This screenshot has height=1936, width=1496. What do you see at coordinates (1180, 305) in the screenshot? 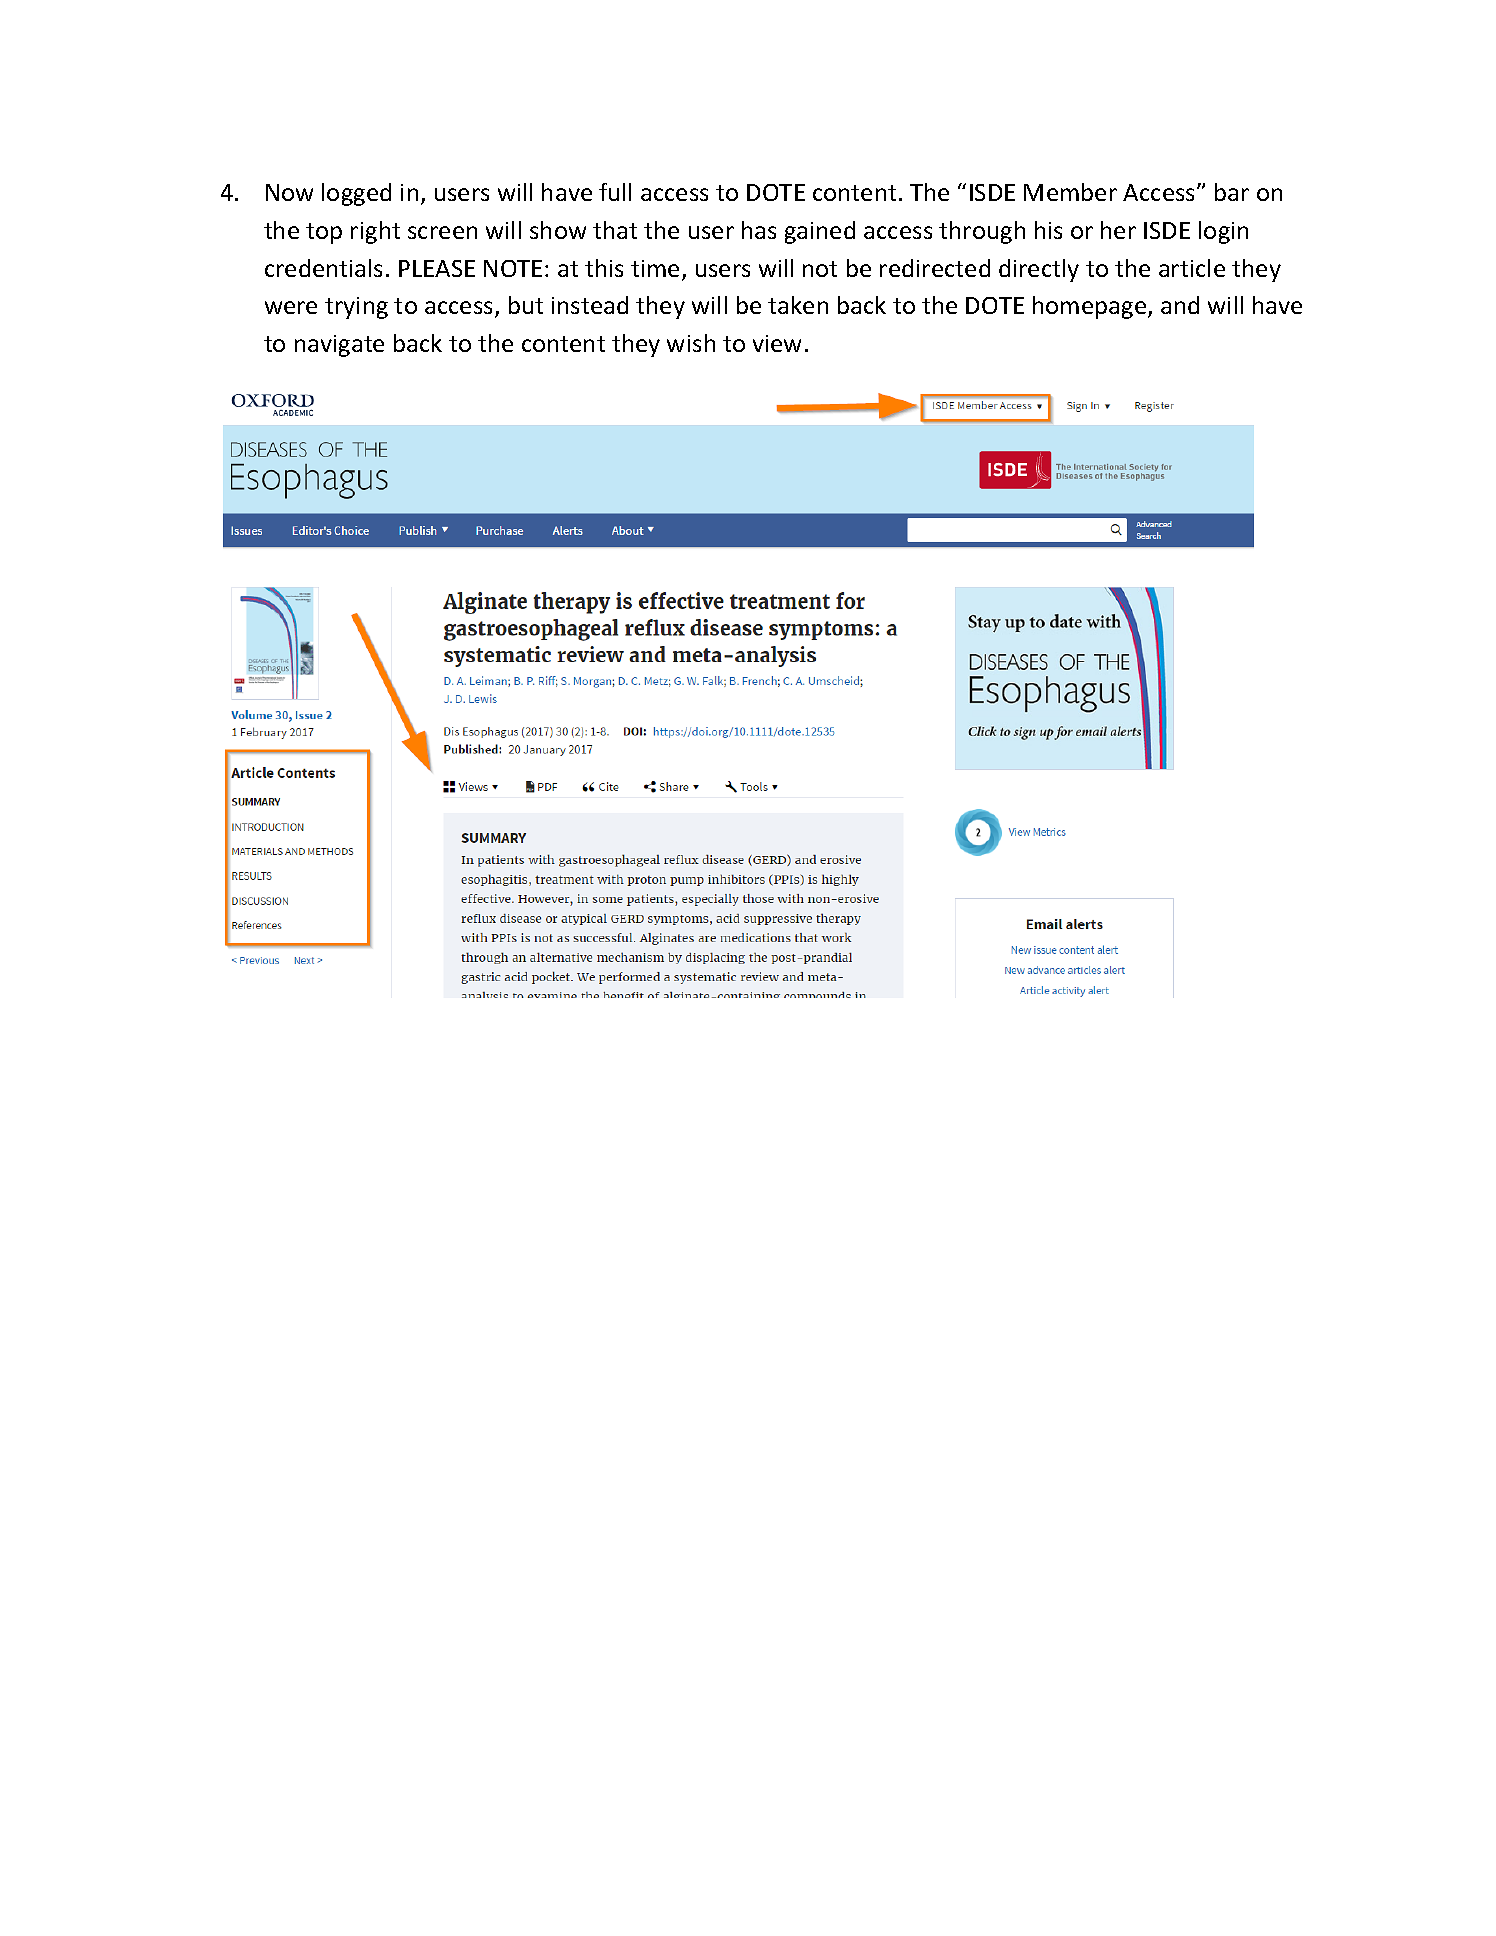
I see `and` at bounding box center [1180, 305].
